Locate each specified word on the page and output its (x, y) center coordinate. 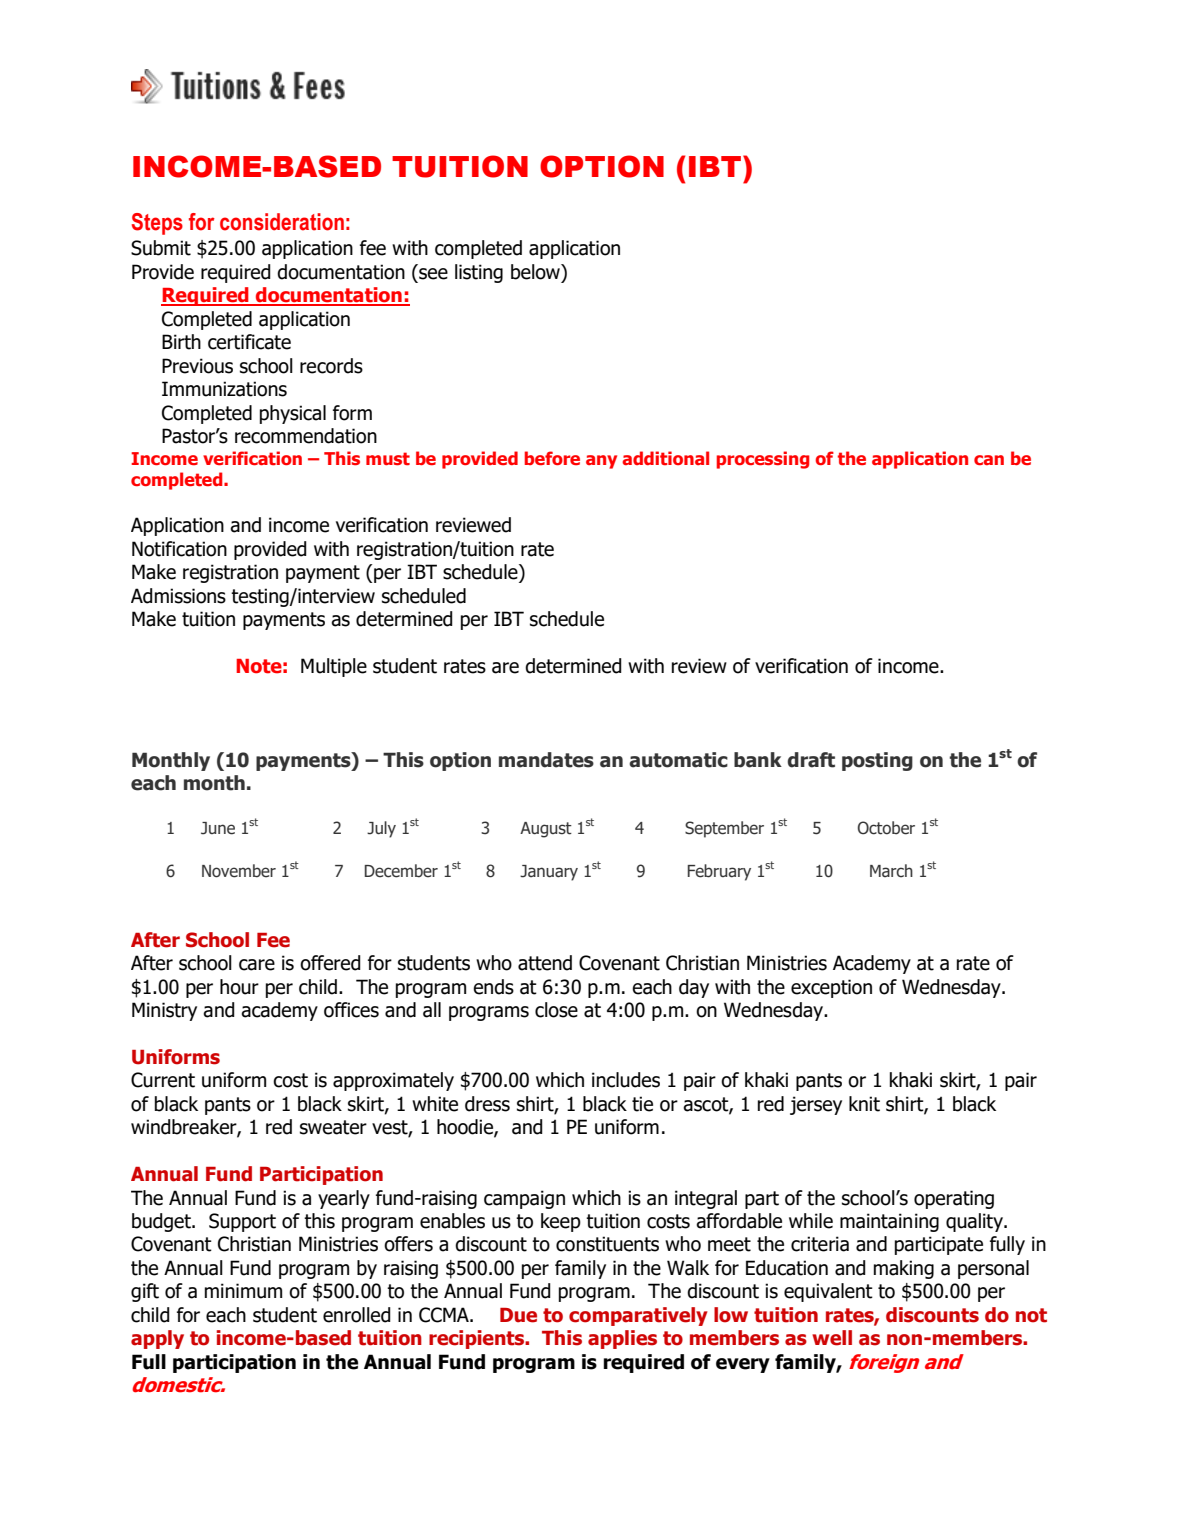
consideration (282, 222)
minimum (243, 1291)
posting (877, 761)
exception (831, 988)
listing (479, 273)
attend (545, 963)
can (989, 460)
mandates (546, 760)
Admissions (178, 596)
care (257, 965)
